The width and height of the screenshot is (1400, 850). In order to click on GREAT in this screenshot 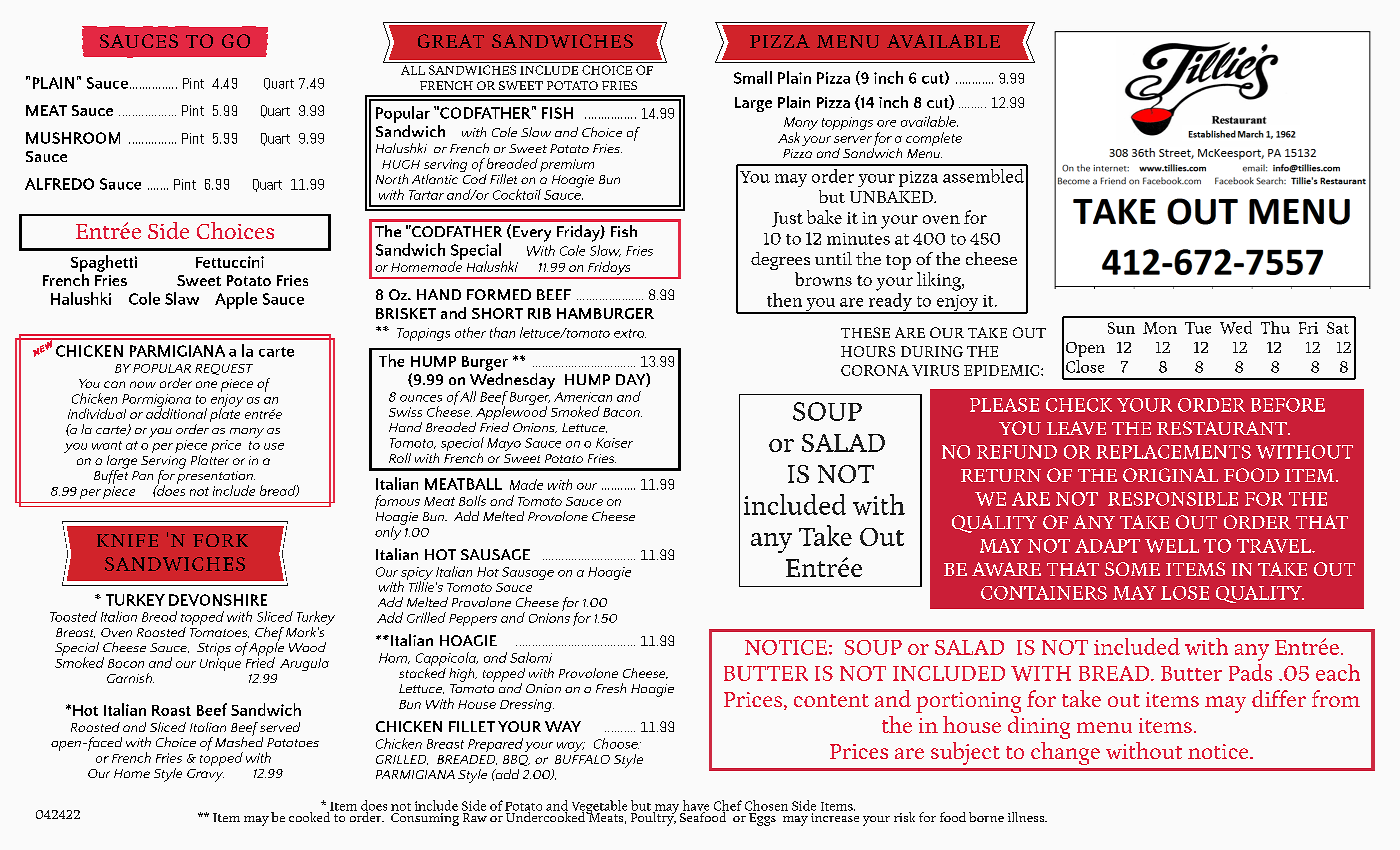, I will do `click(451, 41)`.
